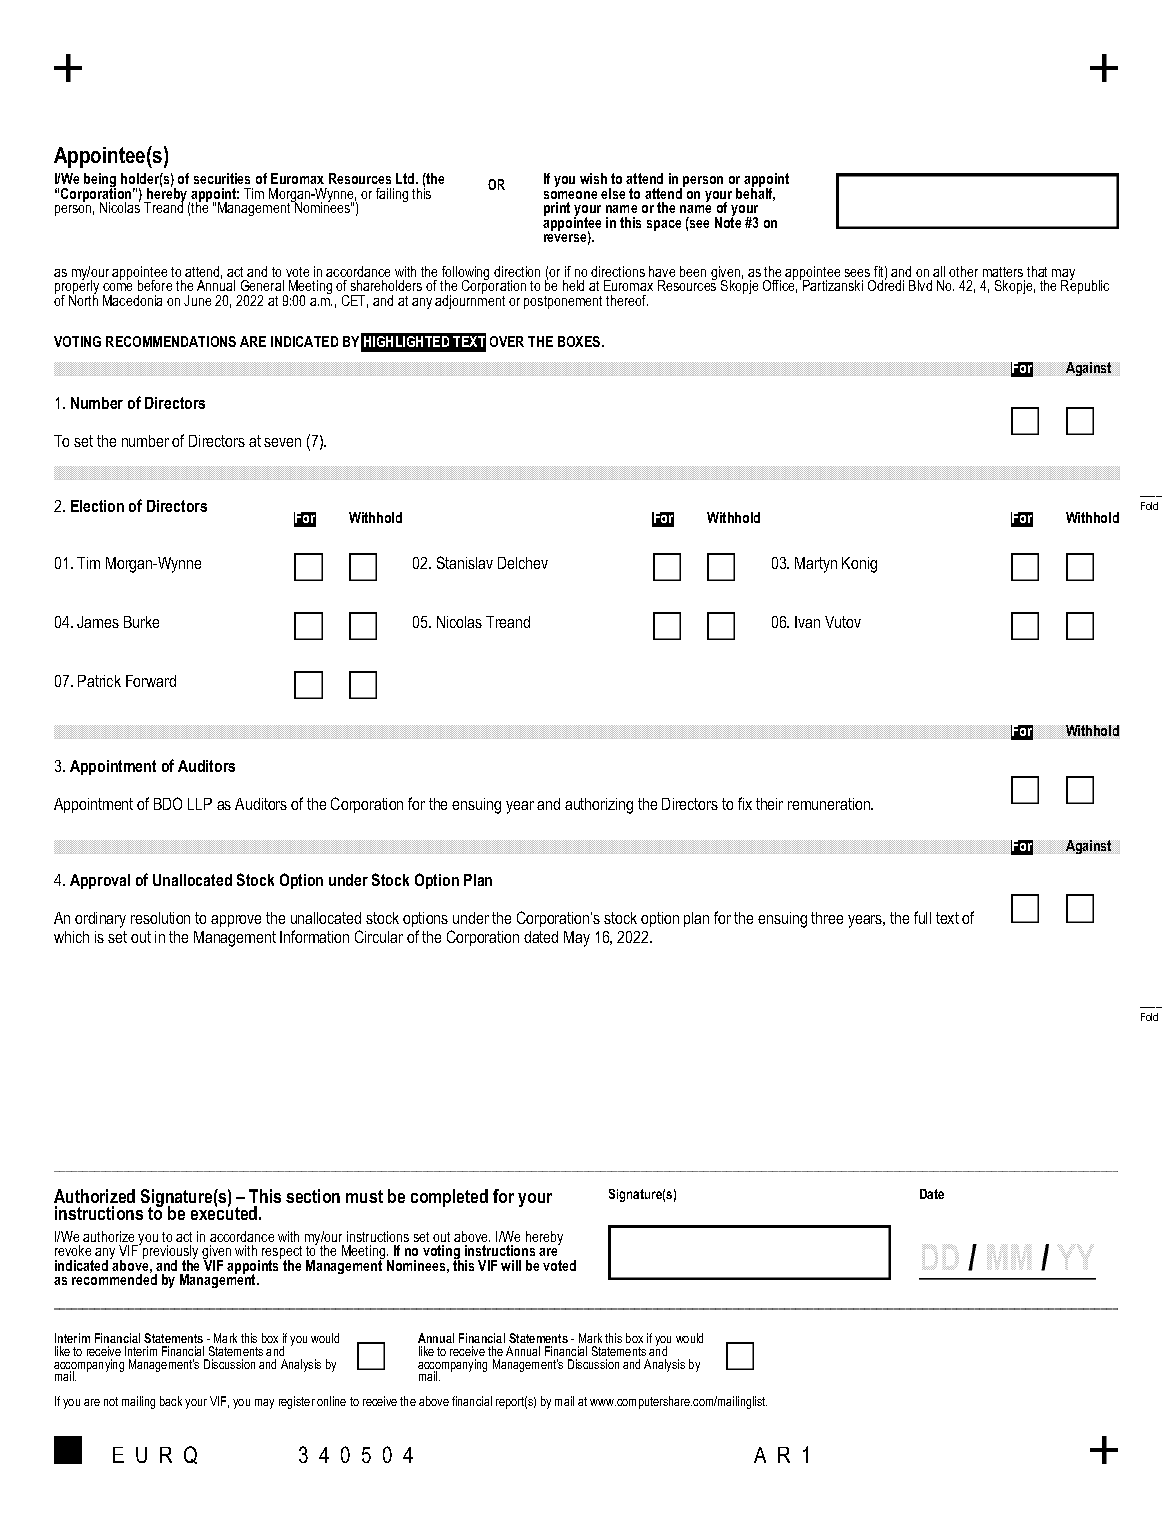 The image size is (1173, 1516). I want to click on other, so click(963, 271).
